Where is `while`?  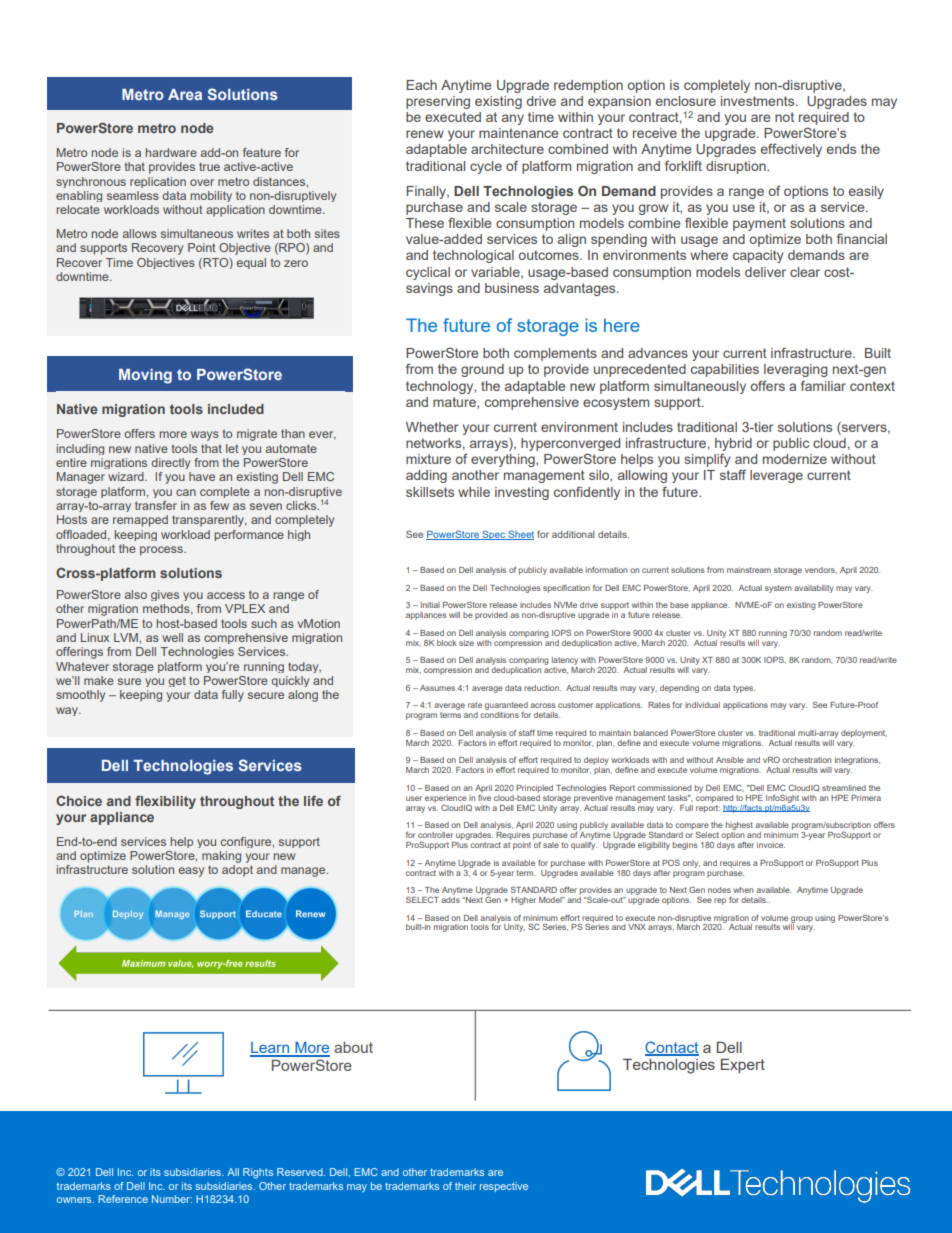
while is located at coordinates (474, 492).
